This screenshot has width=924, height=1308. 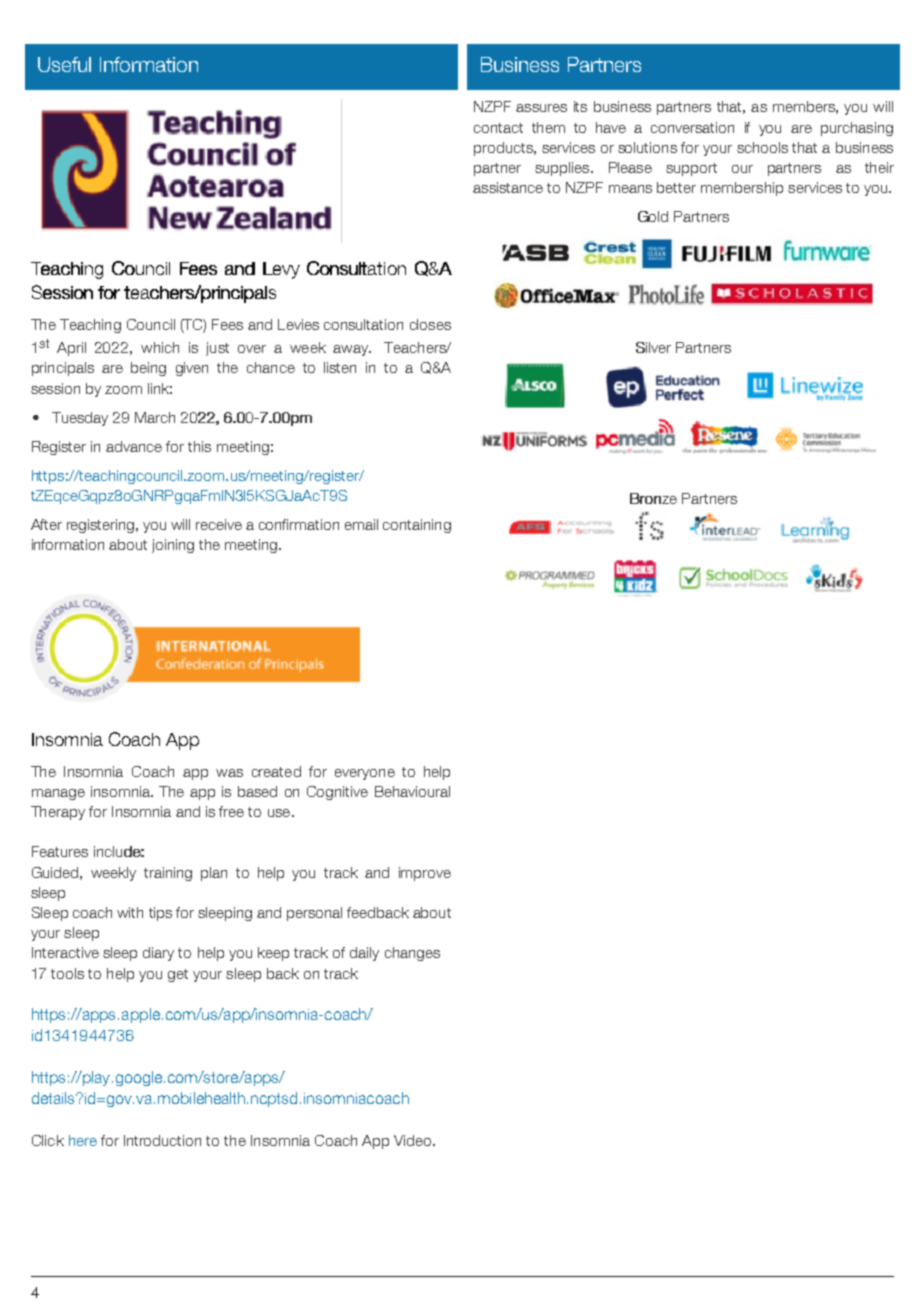 What do you see at coordinates (430, 324) in the screenshot?
I see `closes` at bounding box center [430, 324].
